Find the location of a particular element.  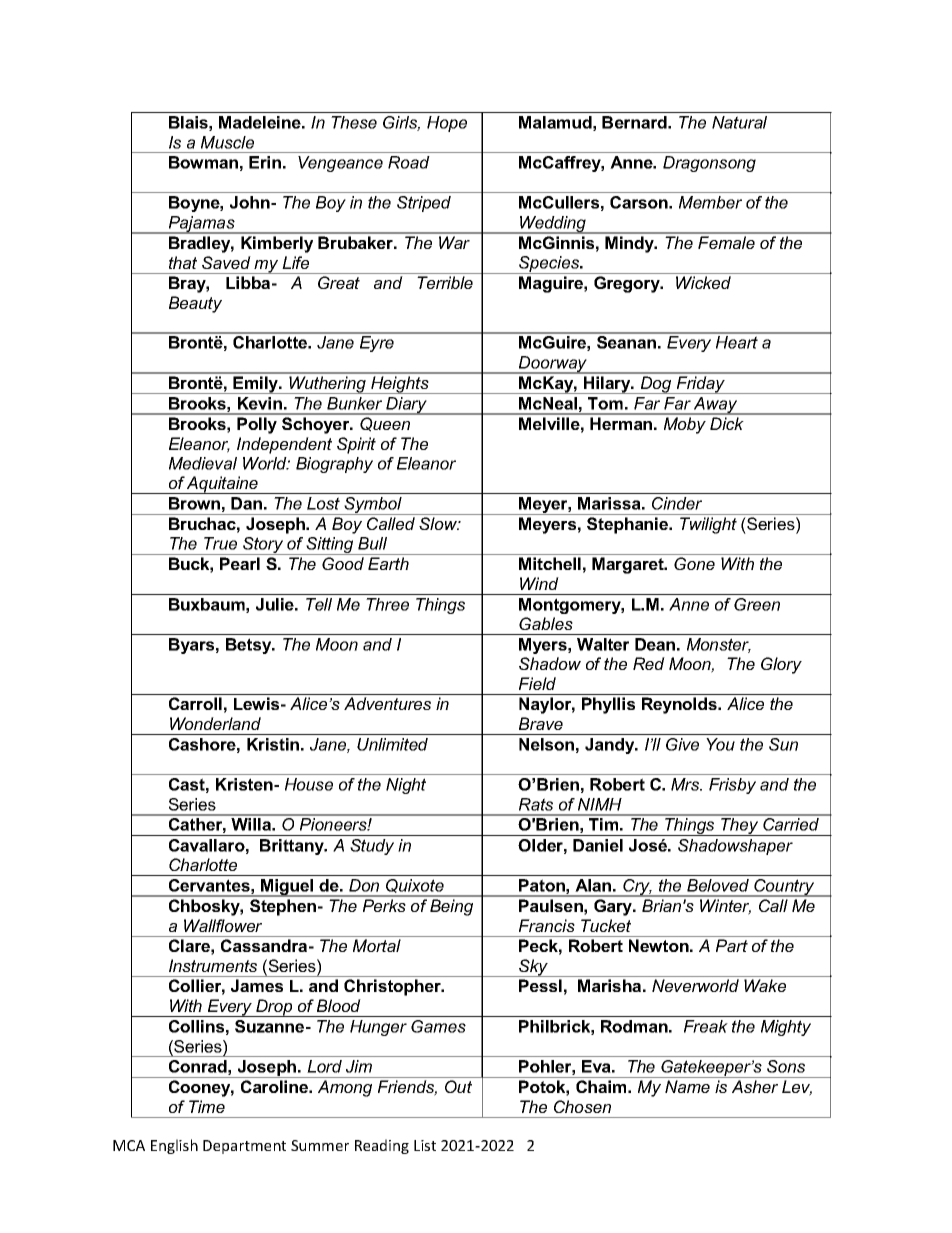

Name is located at coordinates (687, 1086).
